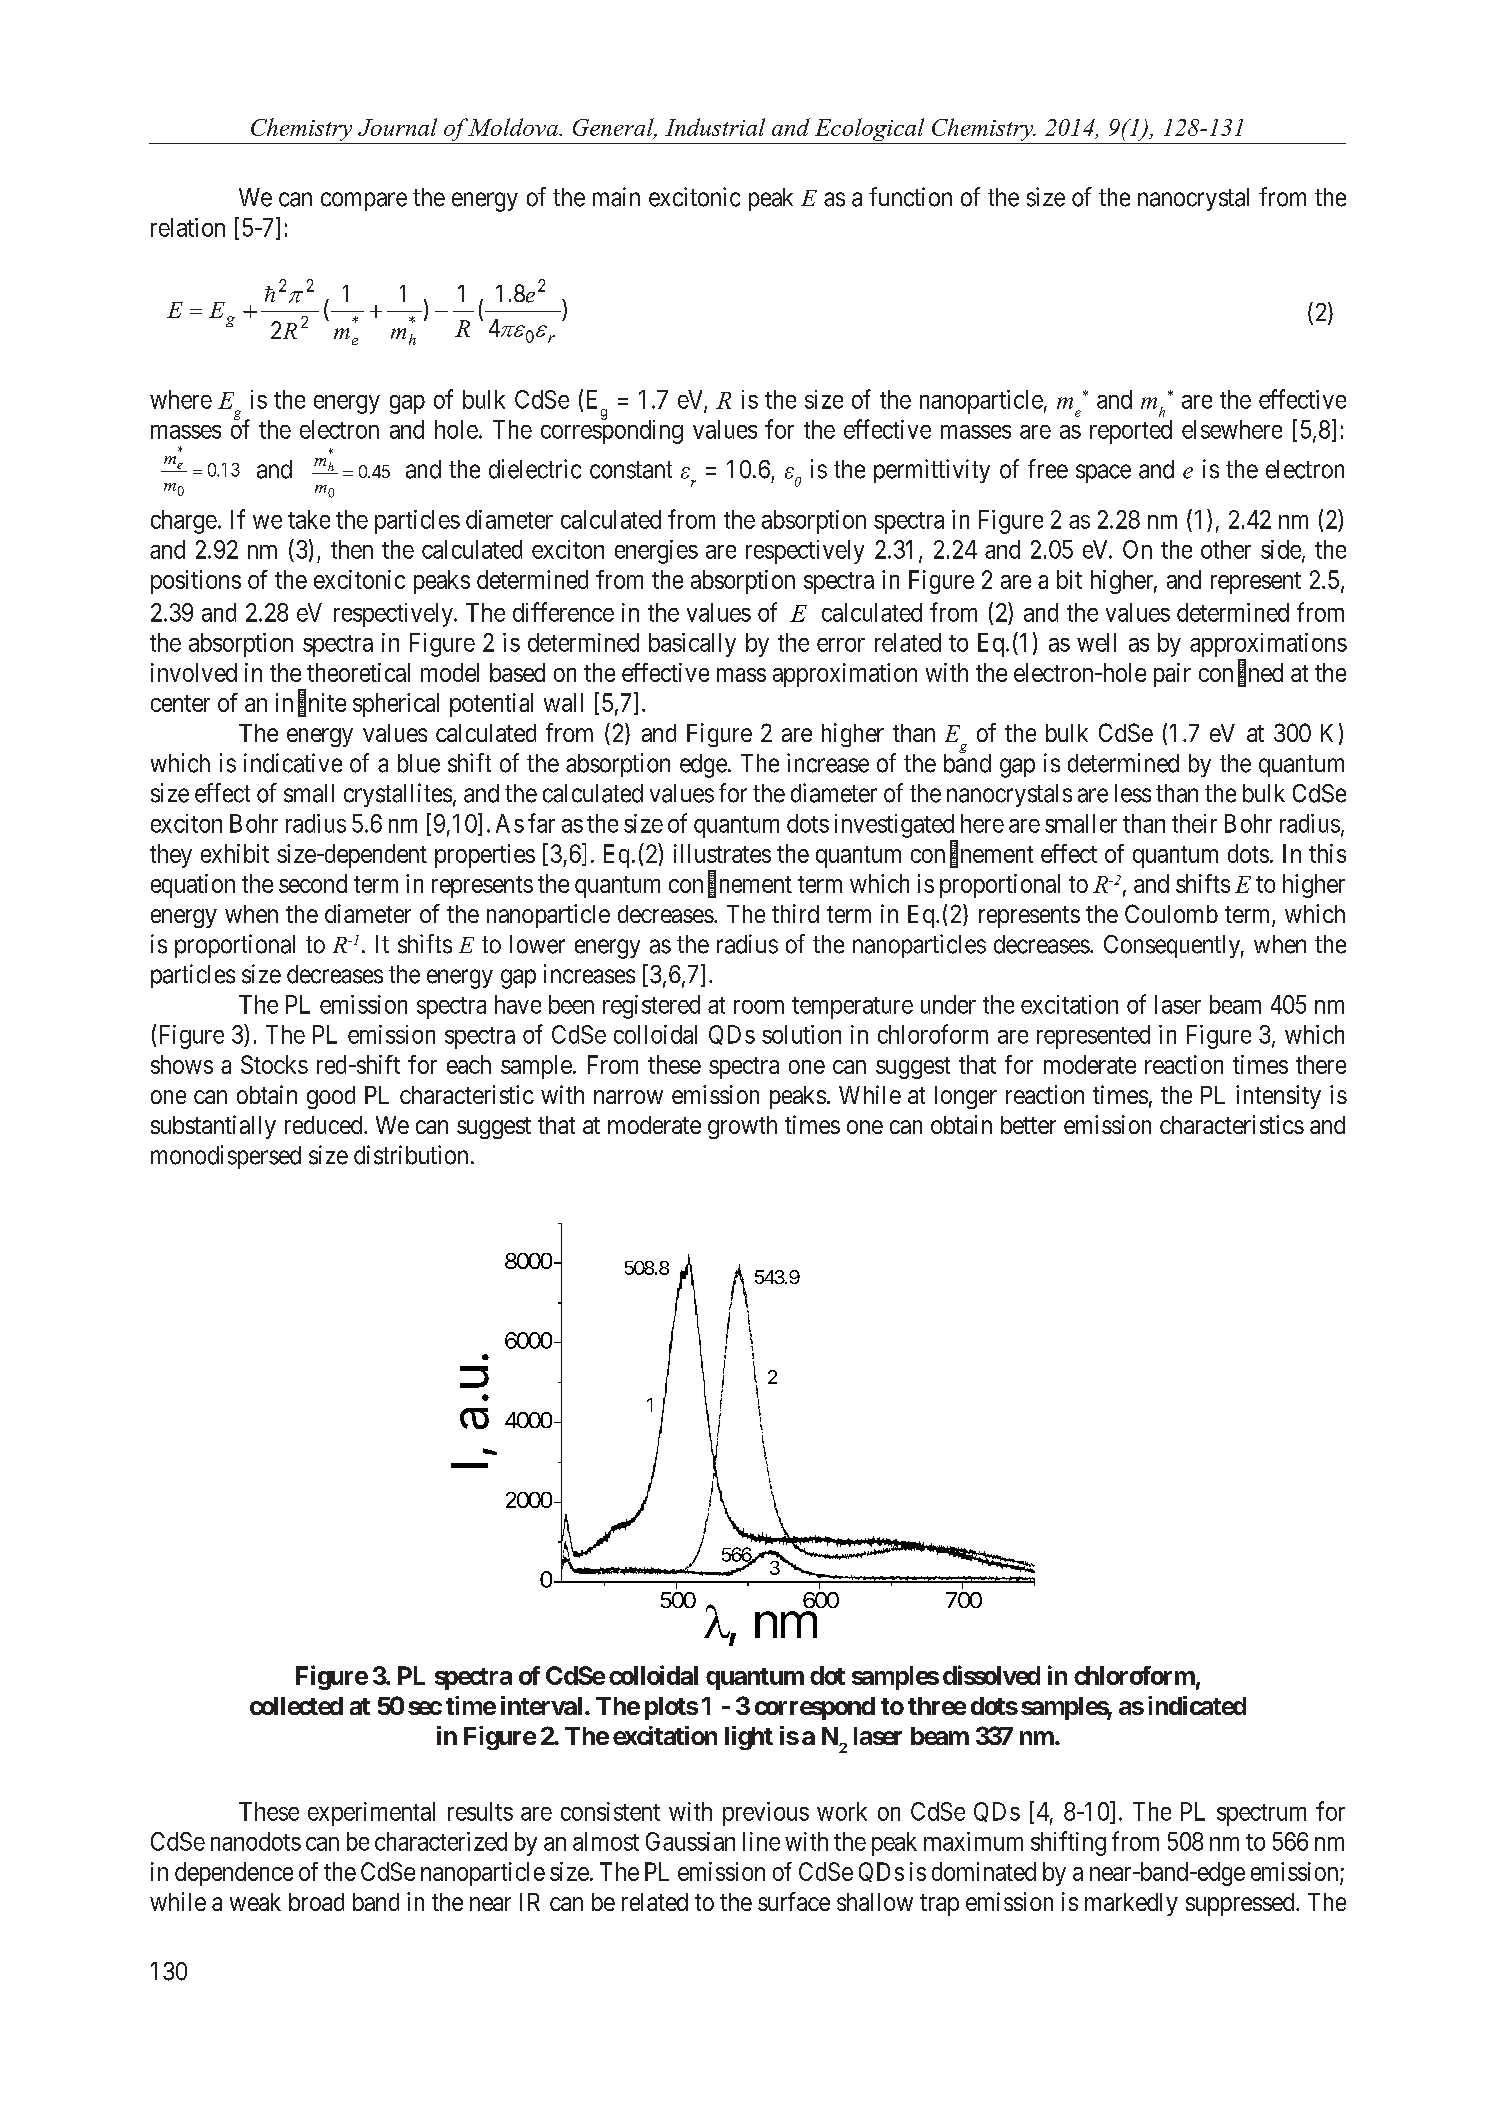 The width and height of the image is (1495, 2116). What do you see at coordinates (761, 1841) in the image?
I see `line` at bounding box center [761, 1841].
